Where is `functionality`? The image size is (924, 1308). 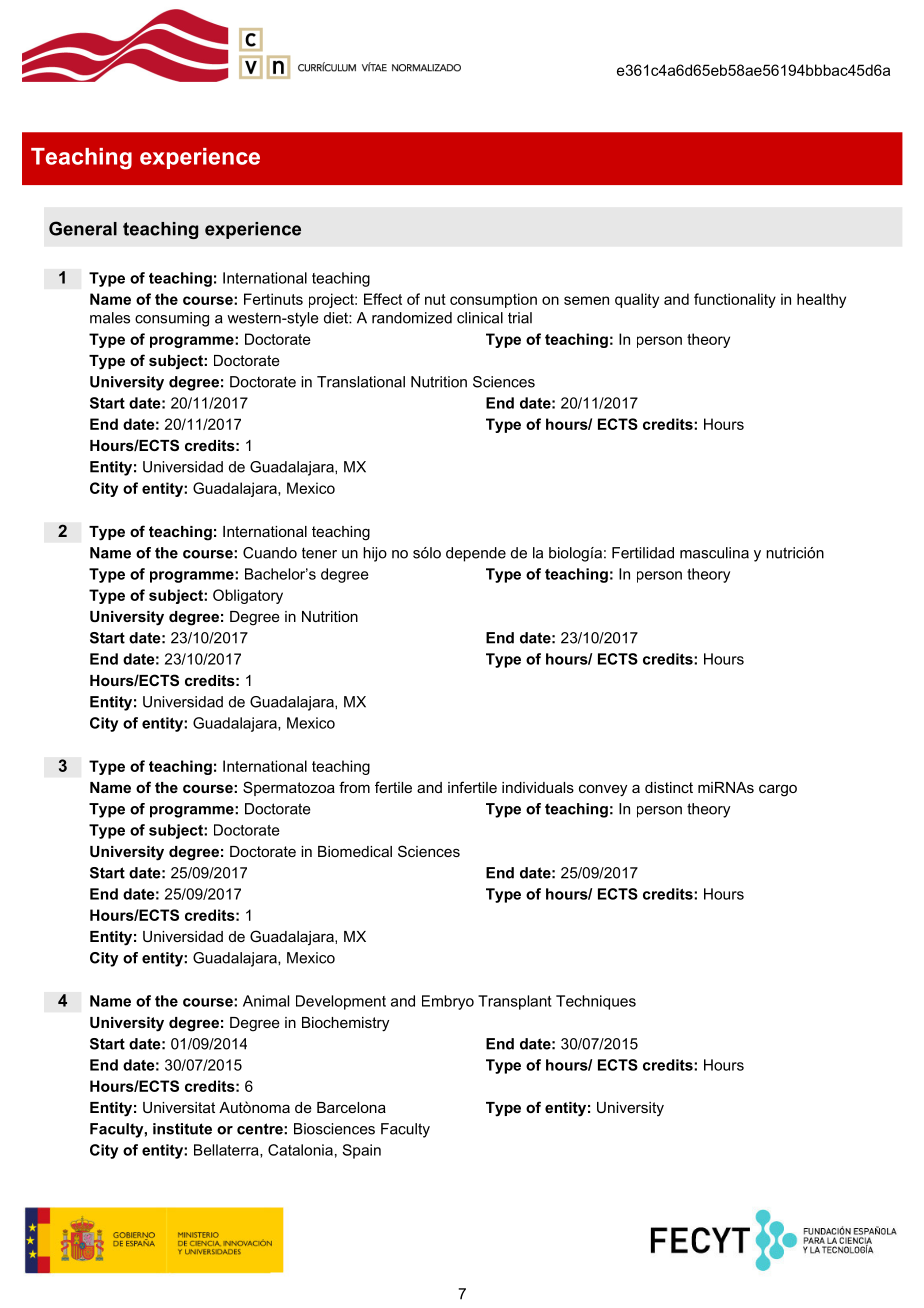 functionality is located at coordinates (735, 300).
